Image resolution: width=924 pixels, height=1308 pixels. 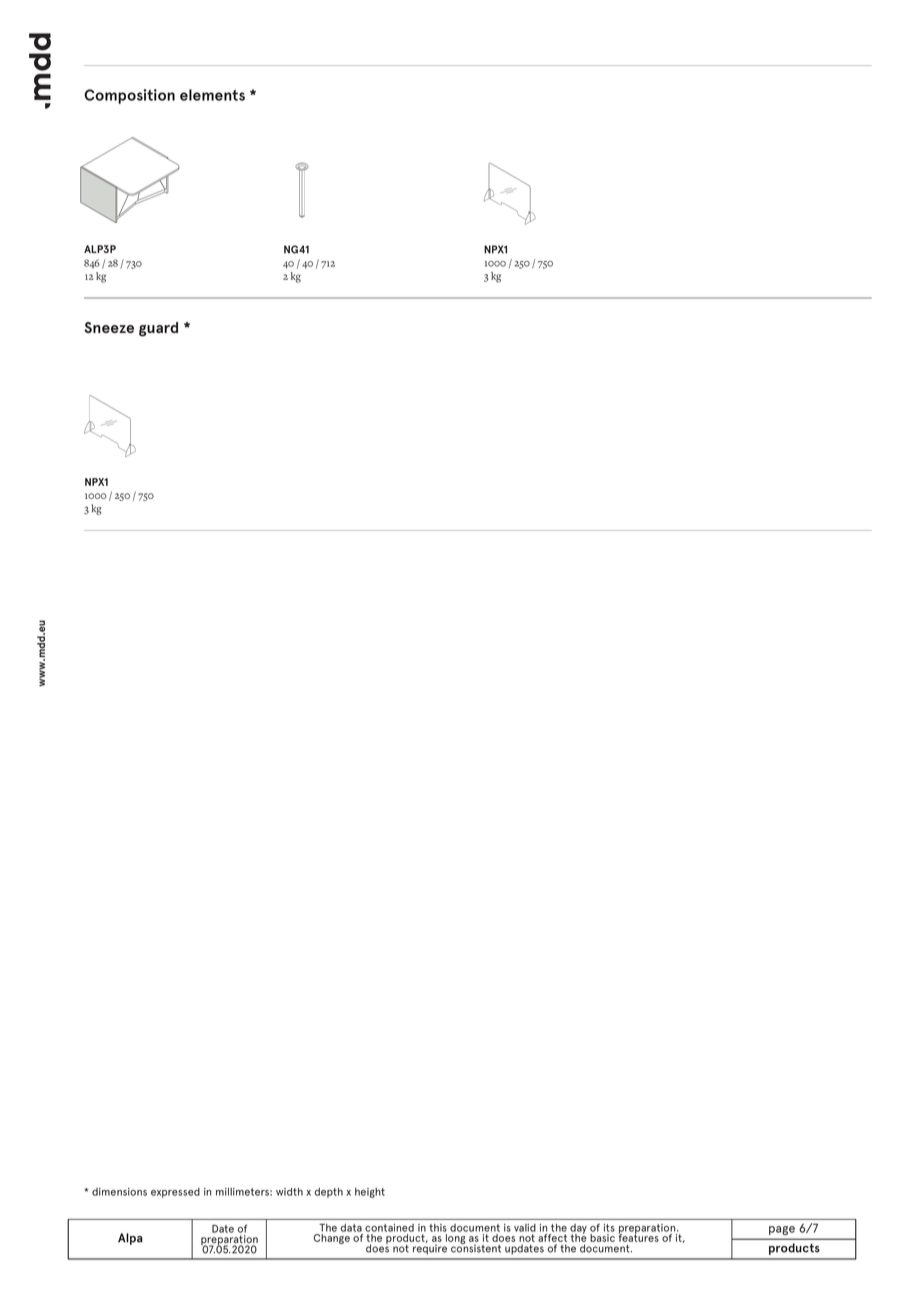 I want to click on guard, so click(x=158, y=329).
